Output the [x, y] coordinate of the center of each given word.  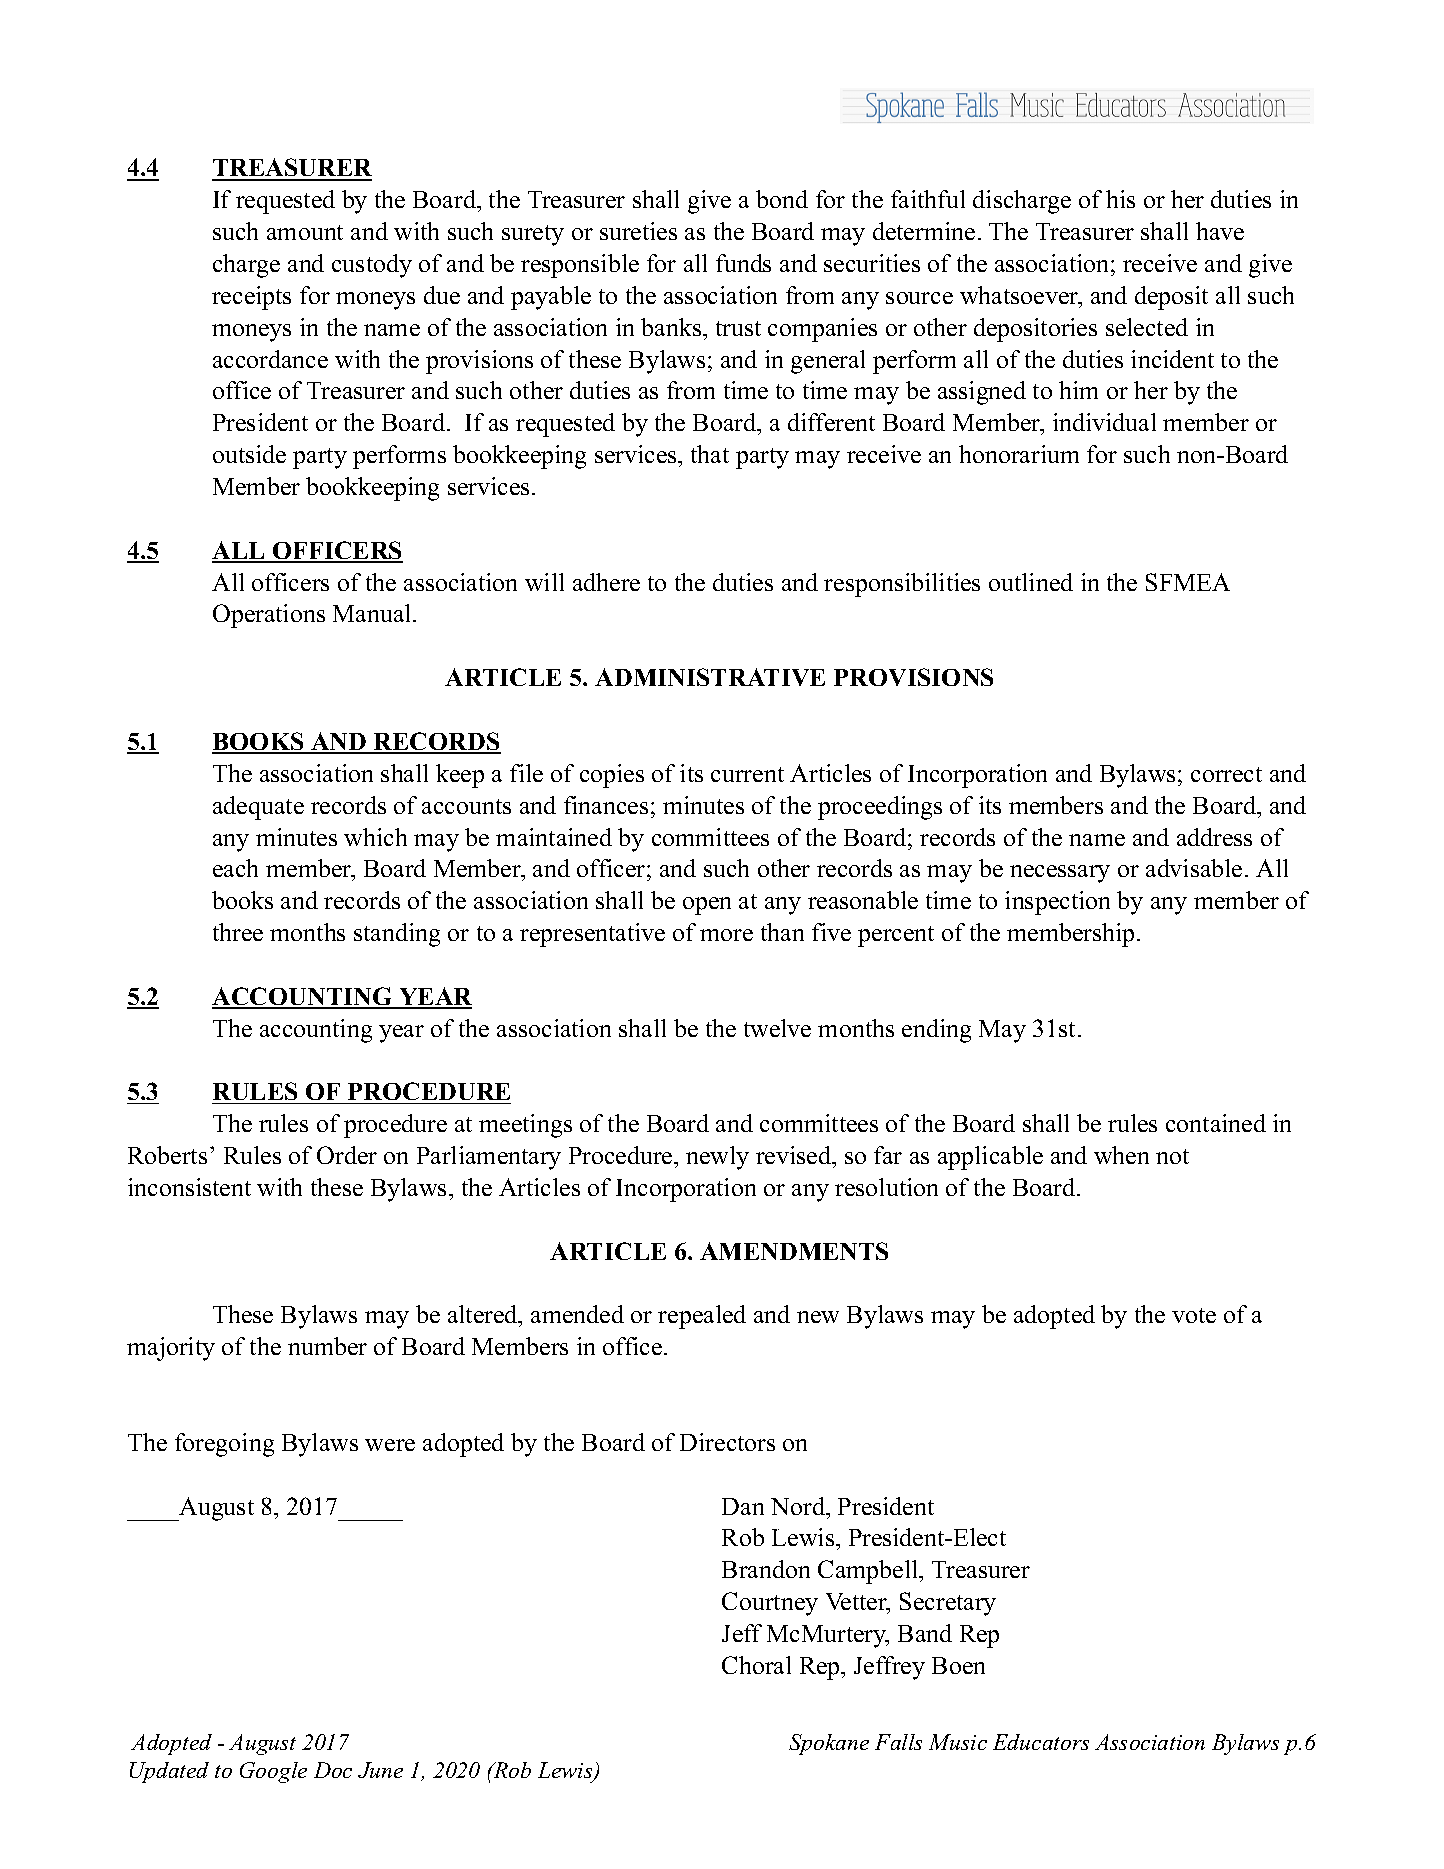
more [726, 935]
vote [1194, 1315]
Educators [1041, 1742]
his [1120, 199]
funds [743, 263]
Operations [269, 616]
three [238, 932]
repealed [702, 1317]
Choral [756, 1665]
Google [273, 1772]
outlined [1031, 582]
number [327, 1346]
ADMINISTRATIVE [710, 677]
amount [305, 232]
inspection [1057, 903]
